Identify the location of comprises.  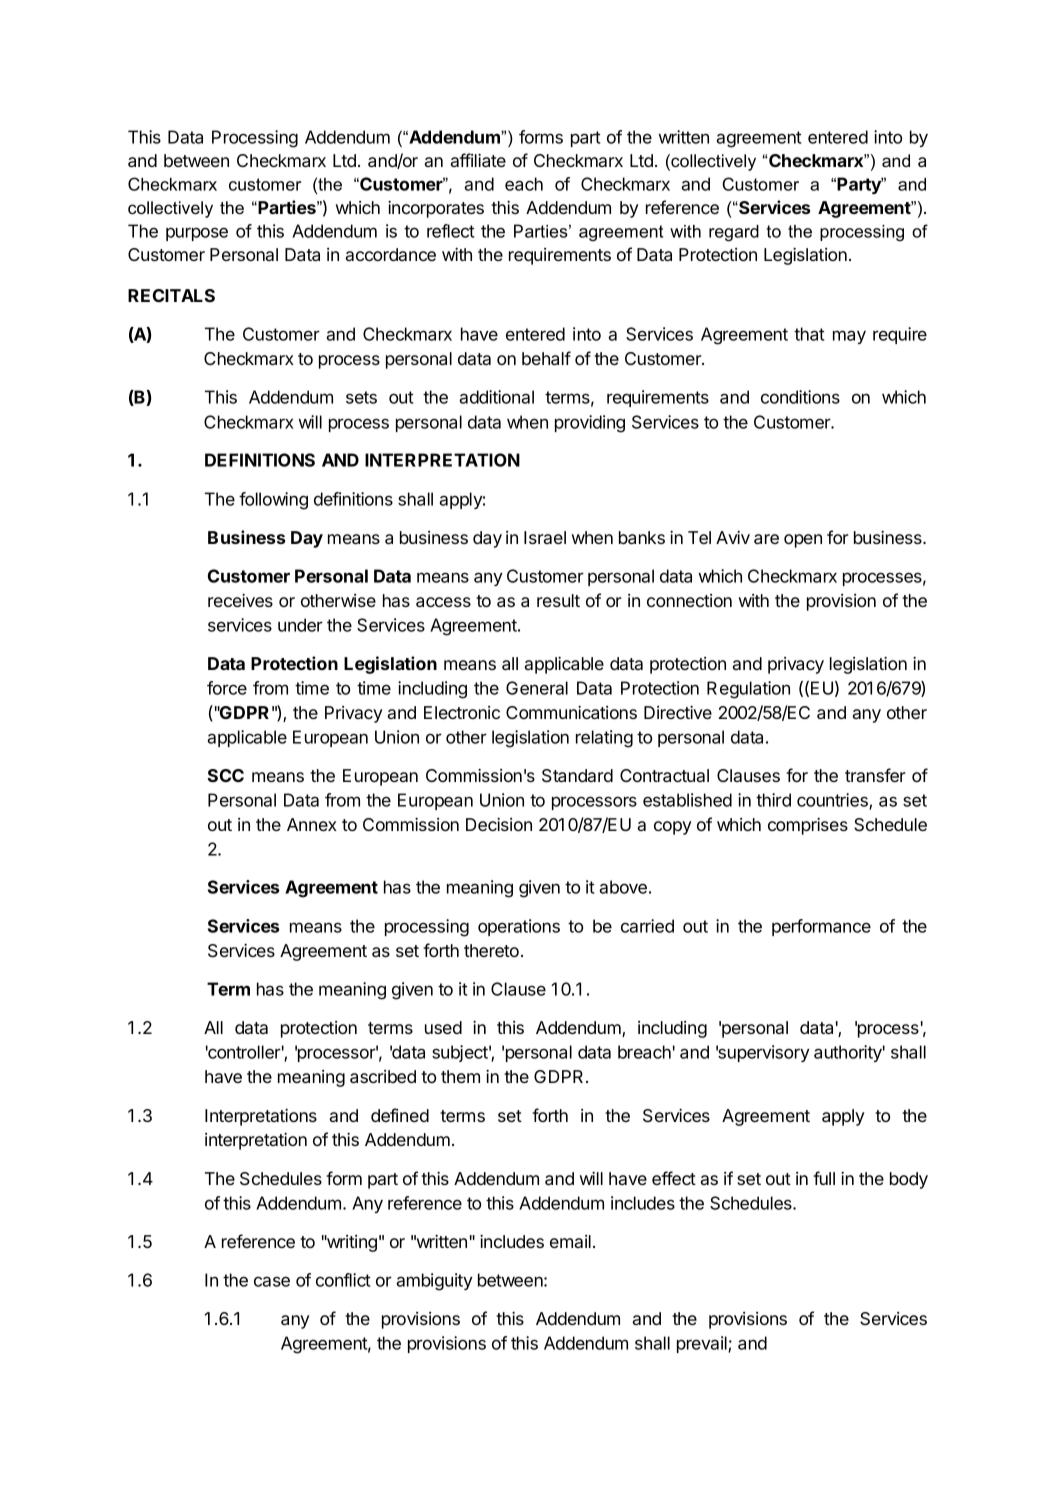
(808, 826).
